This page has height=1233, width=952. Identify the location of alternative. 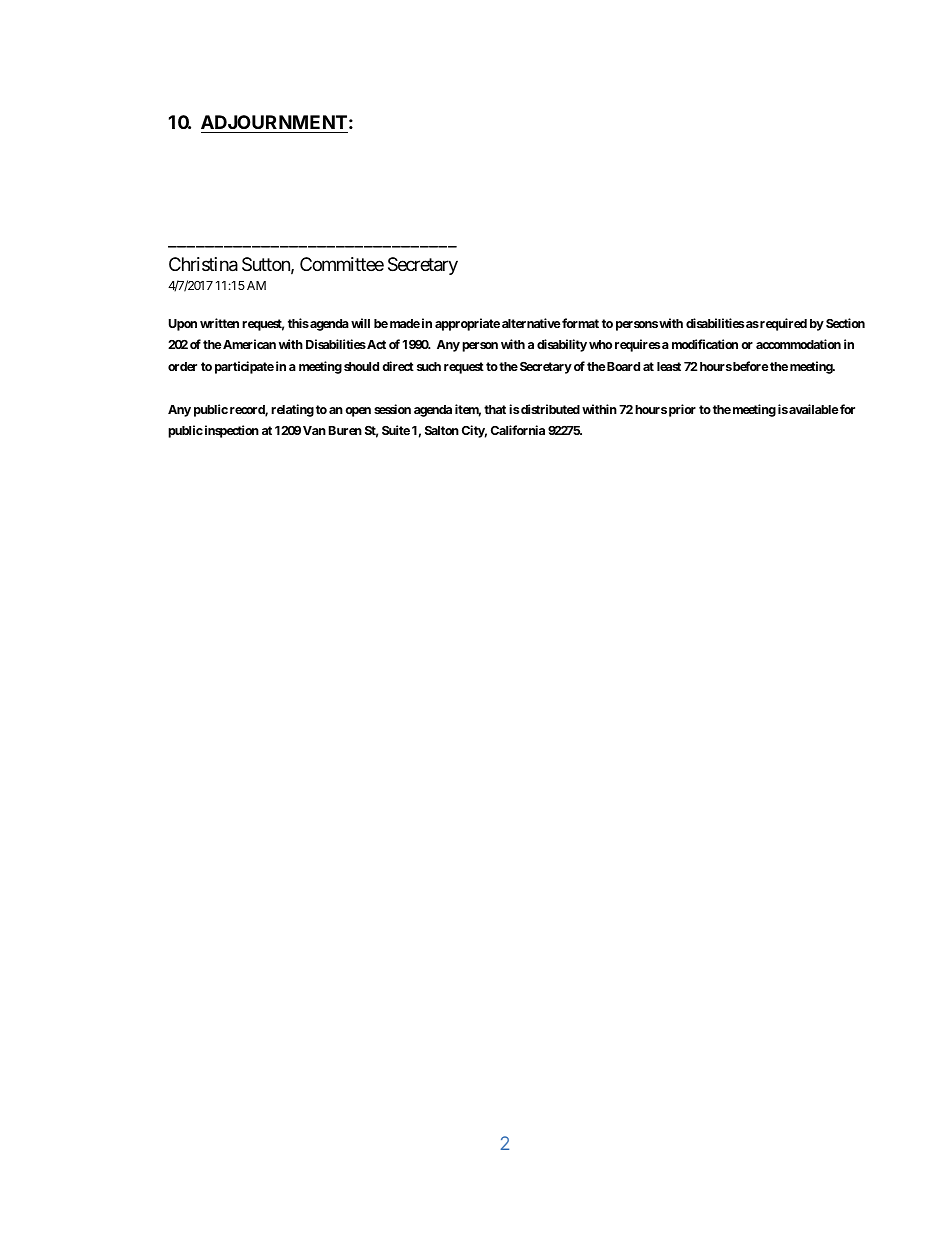
(531, 323).
